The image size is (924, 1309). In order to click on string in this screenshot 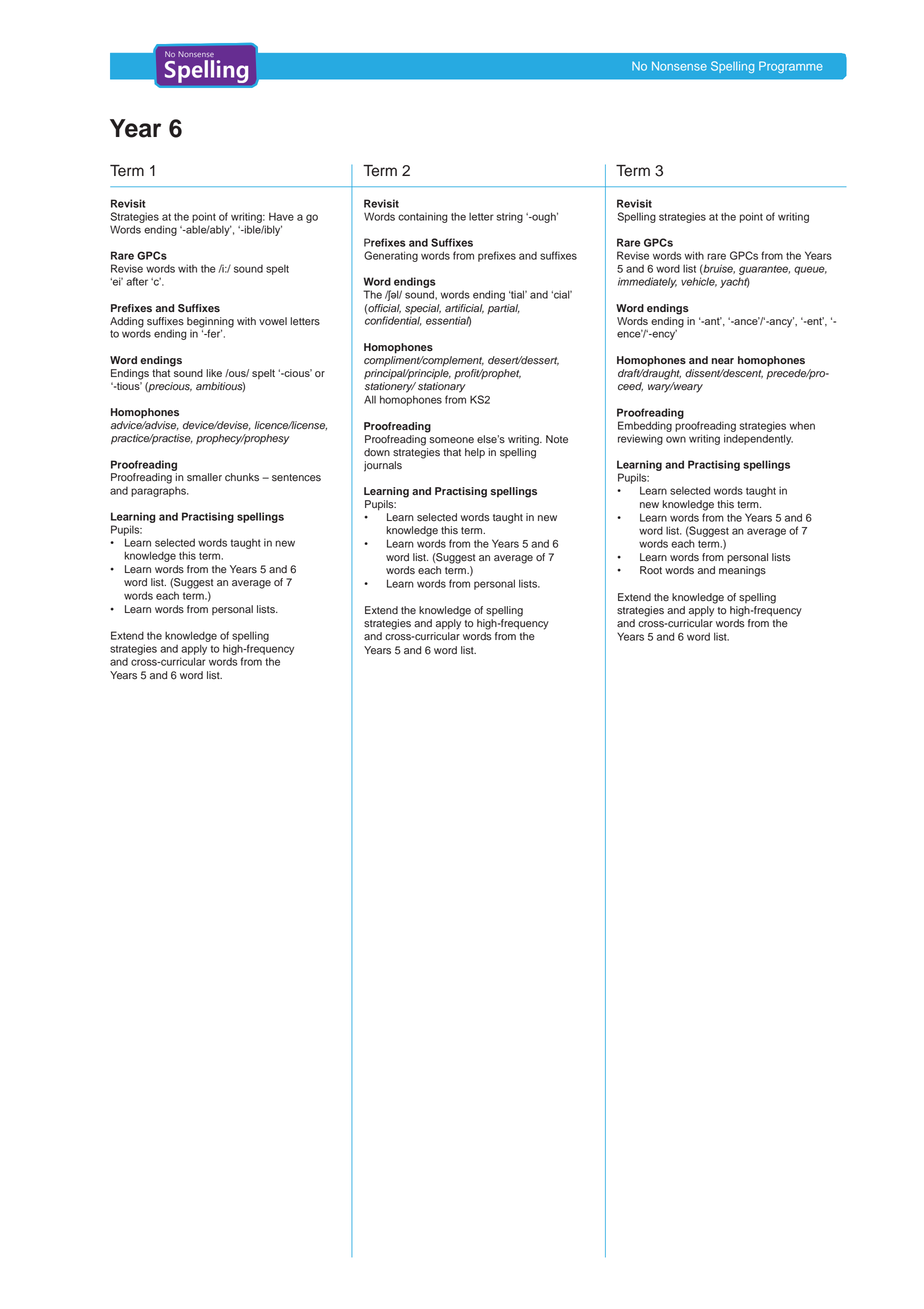, I will do `click(509, 217)`.
